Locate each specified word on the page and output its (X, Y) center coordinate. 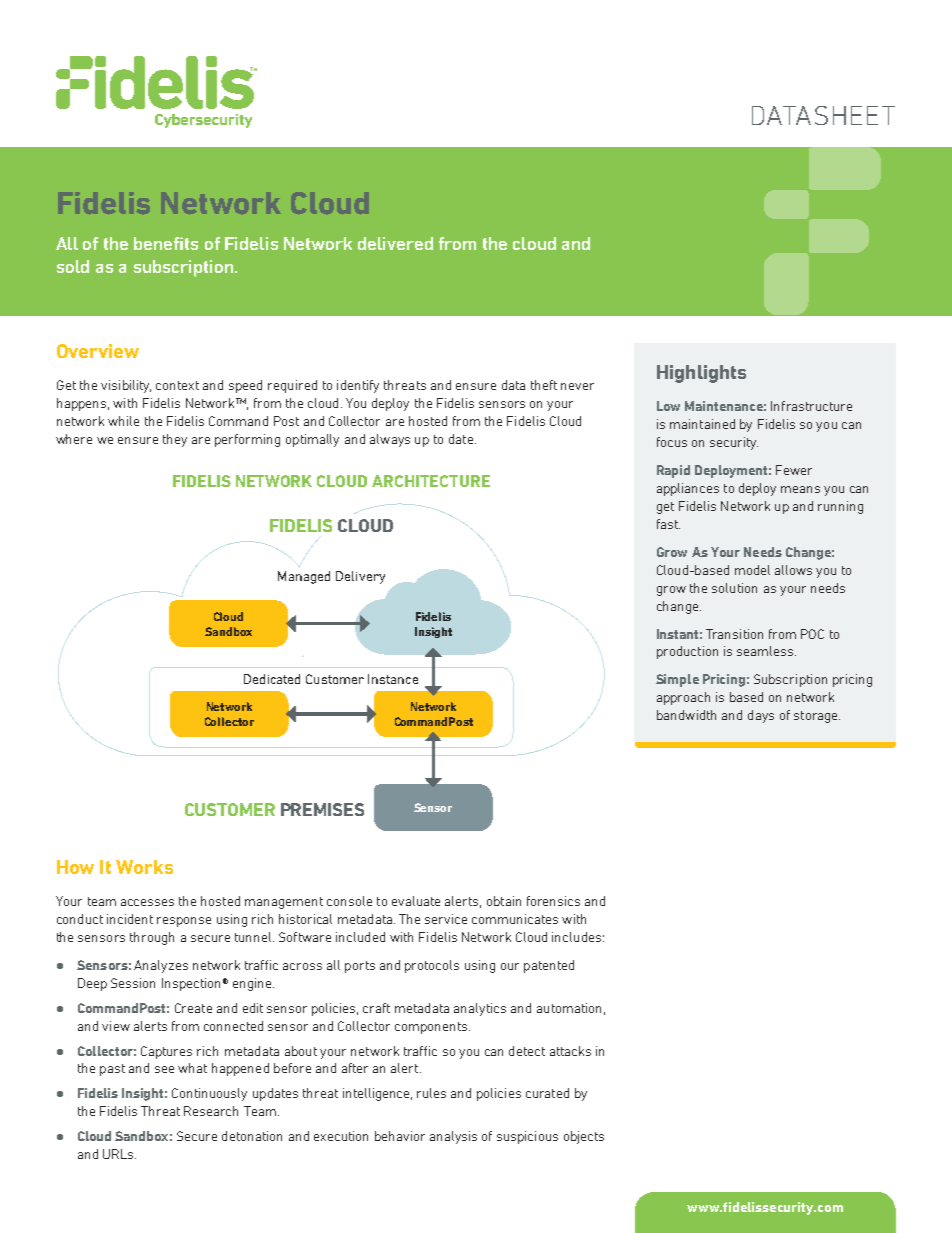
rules (431, 1093)
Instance (393, 679)
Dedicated (272, 679)
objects (584, 1137)
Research (211, 1111)
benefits (166, 243)
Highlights (701, 374)
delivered (395, 243)
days (761, 716)
